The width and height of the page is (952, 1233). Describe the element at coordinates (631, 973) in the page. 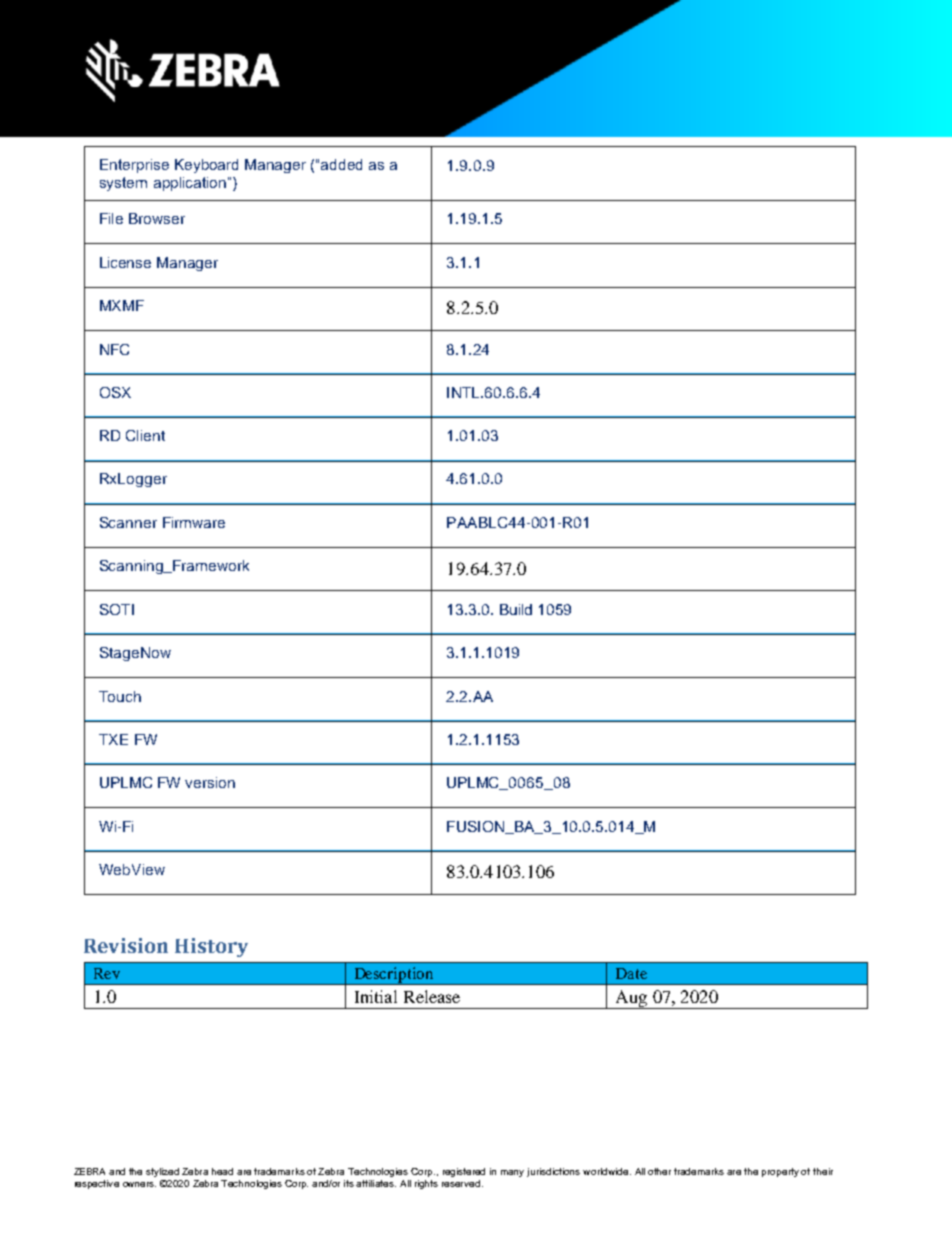

I see `Date` at that location.
